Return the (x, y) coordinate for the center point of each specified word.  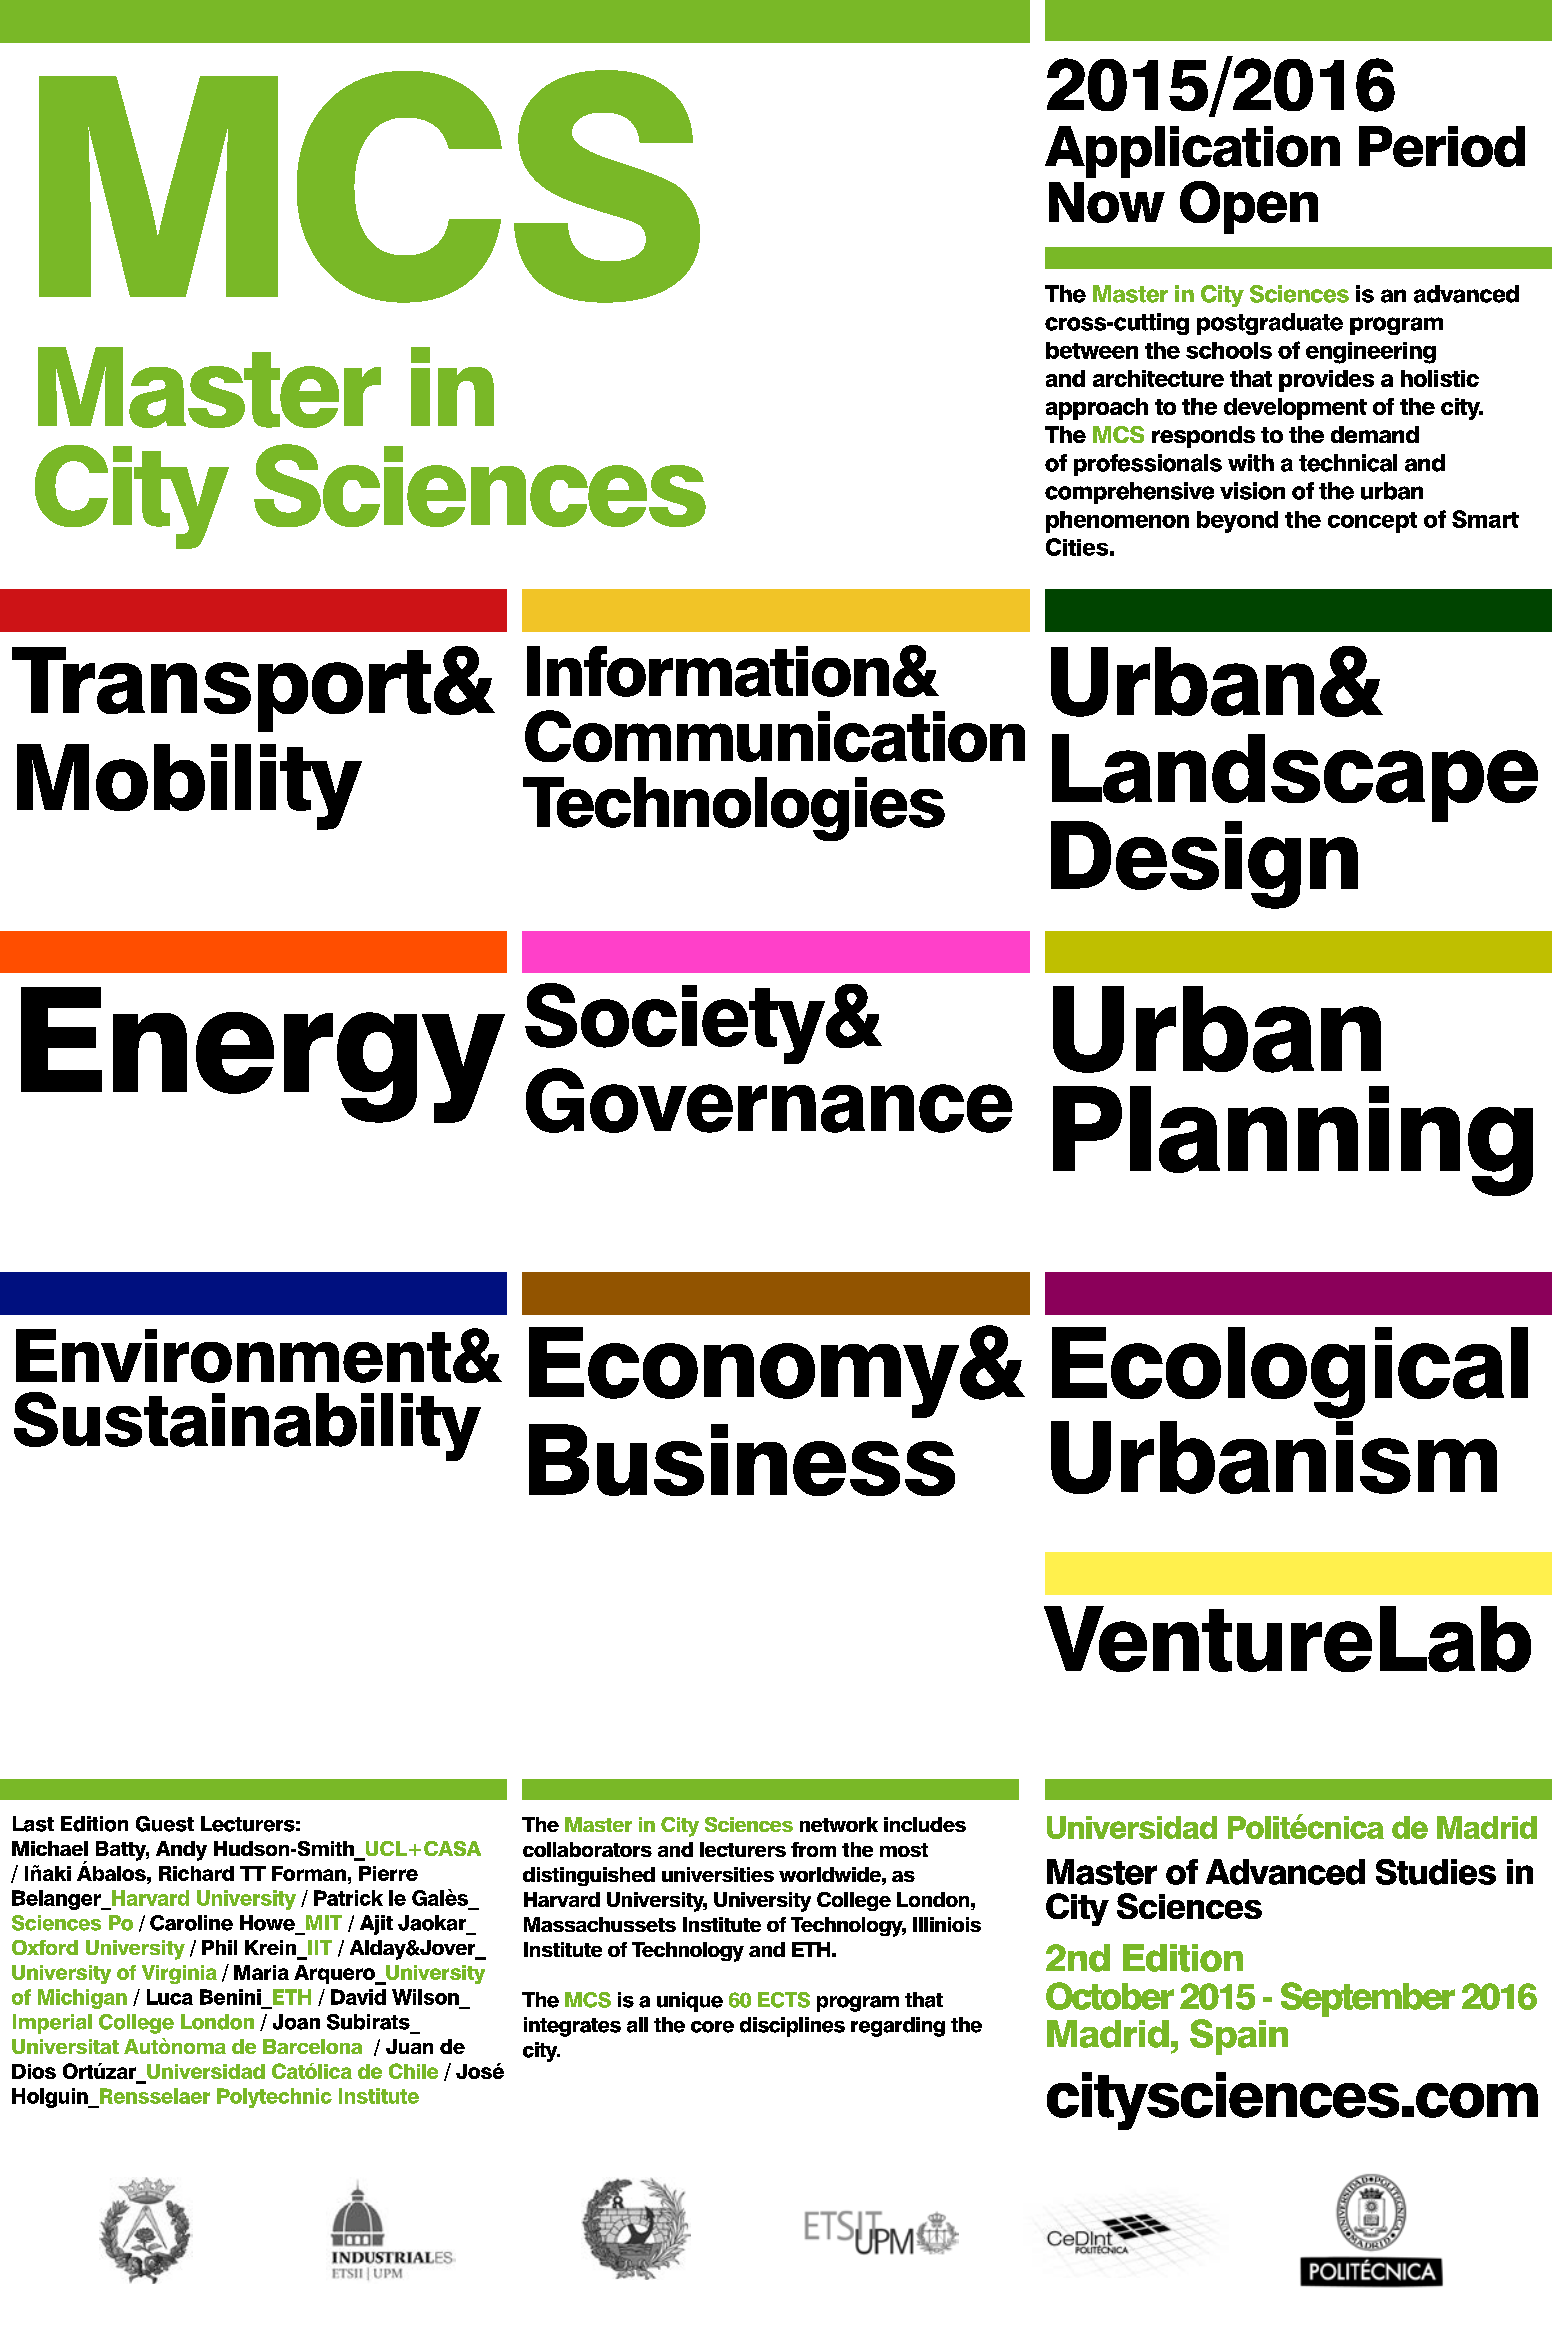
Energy (263, 1055)
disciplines (792, 2027)
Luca (170, 1997)
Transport (221, 689)
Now (1107, 202)
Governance (769, 1100)
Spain (1239, 2037)
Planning (1293, 1141)
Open (1249, 207)
